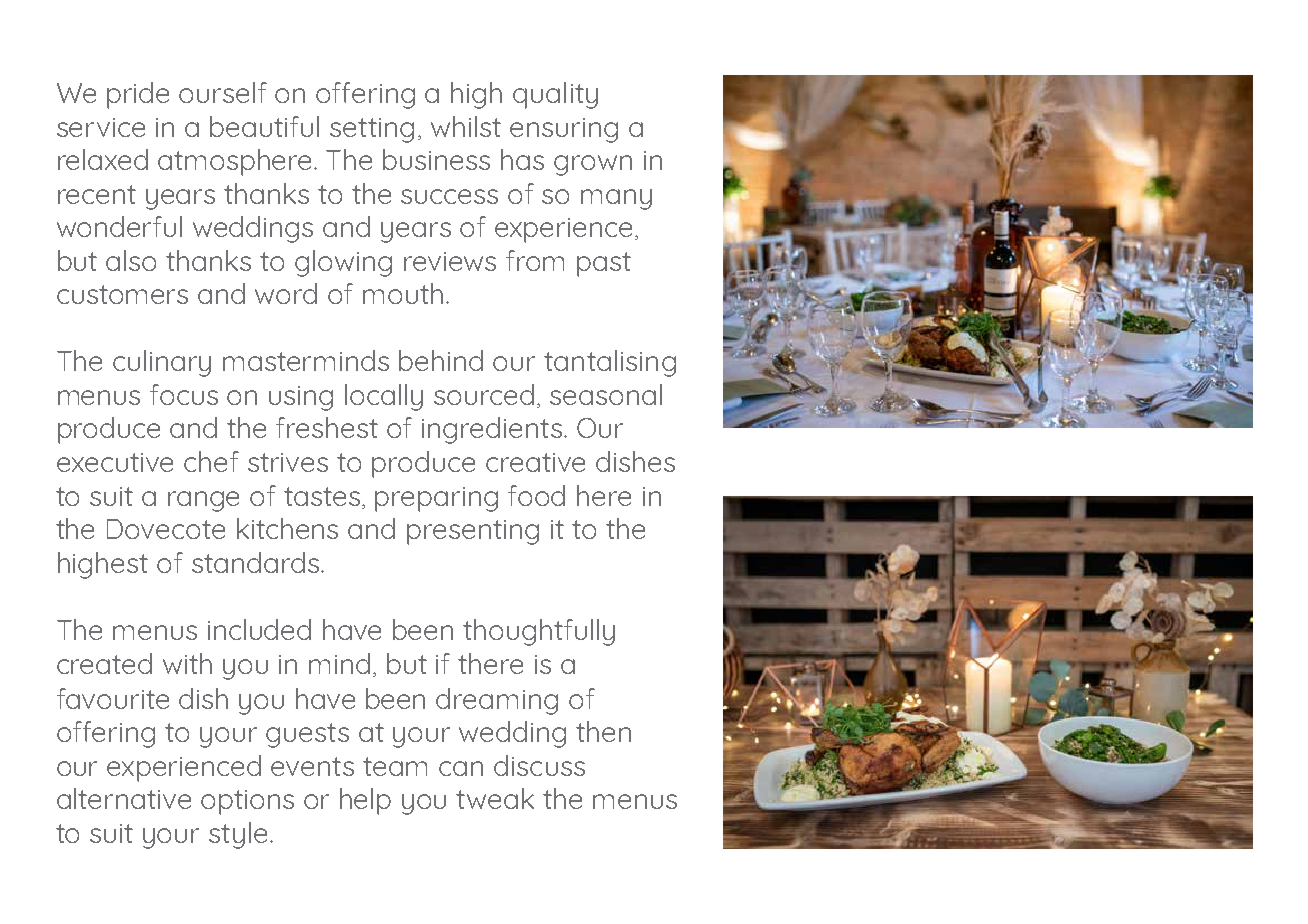 The height and width of the document is (924, 1308). Describe the element at coordinates (495, 798) in the document. I see `tweak` at that location.
